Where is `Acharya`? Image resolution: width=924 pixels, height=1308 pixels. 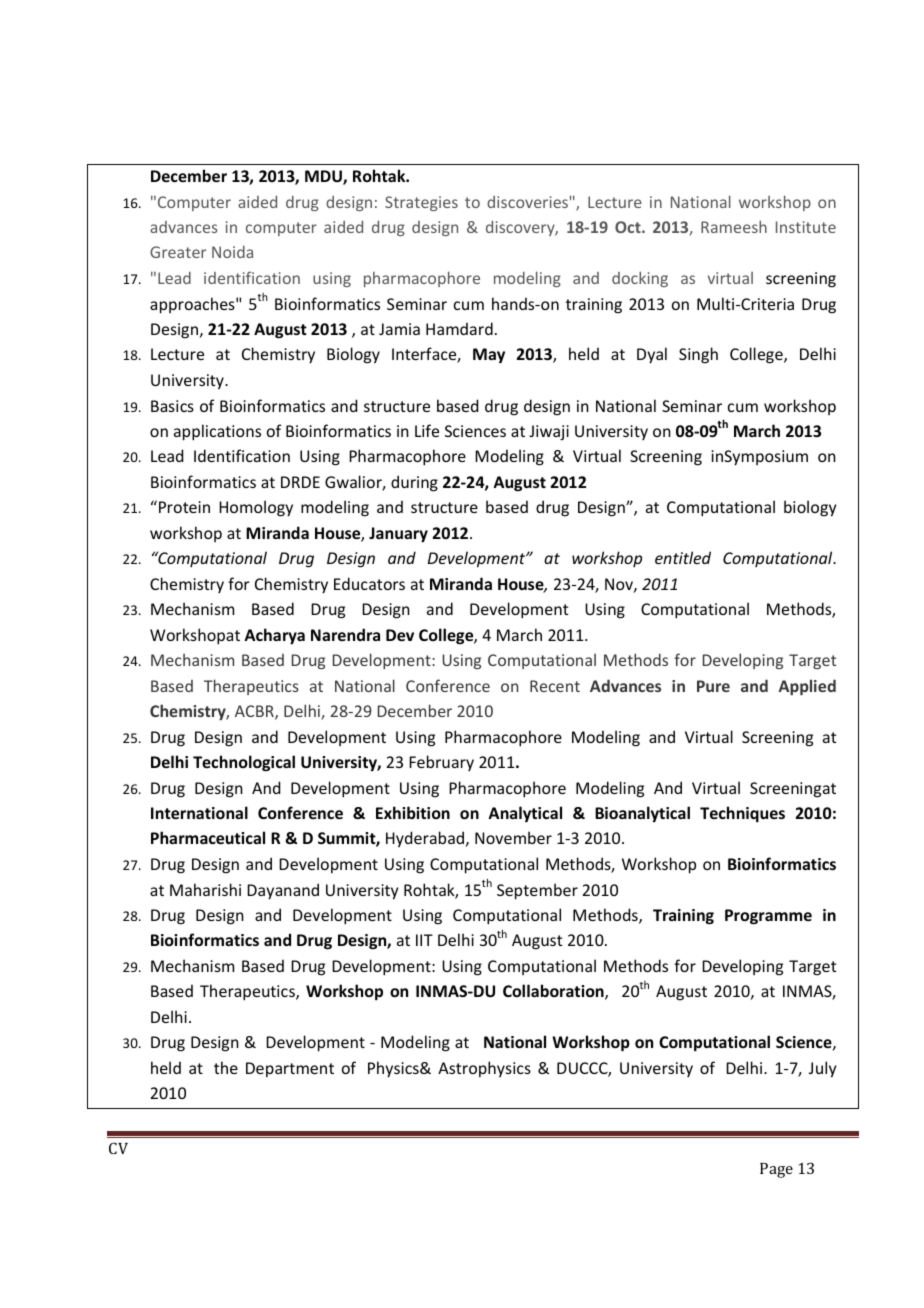
Acharya is located at coordinates (274, 636).
